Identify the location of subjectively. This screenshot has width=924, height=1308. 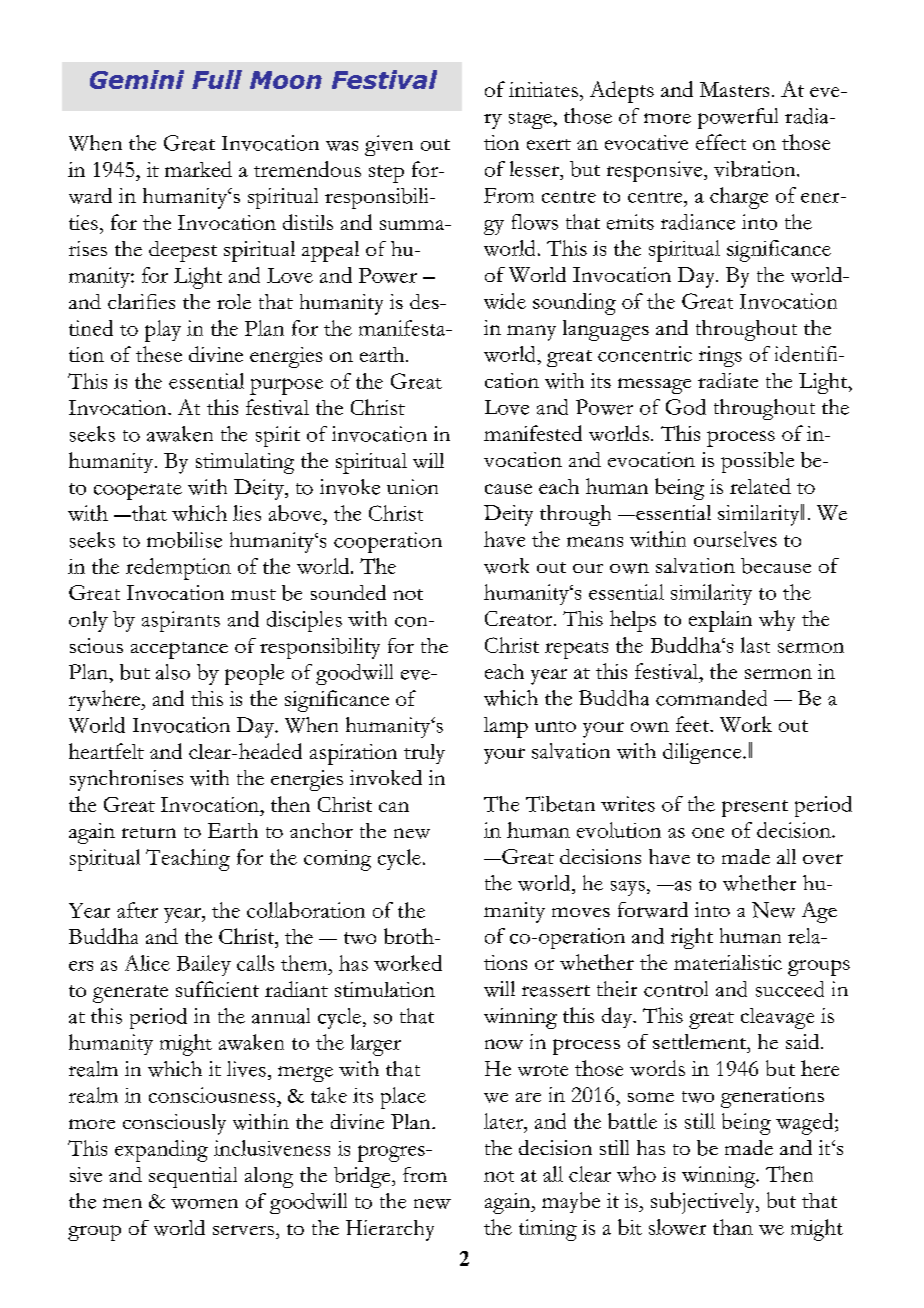
(704, 1203).
